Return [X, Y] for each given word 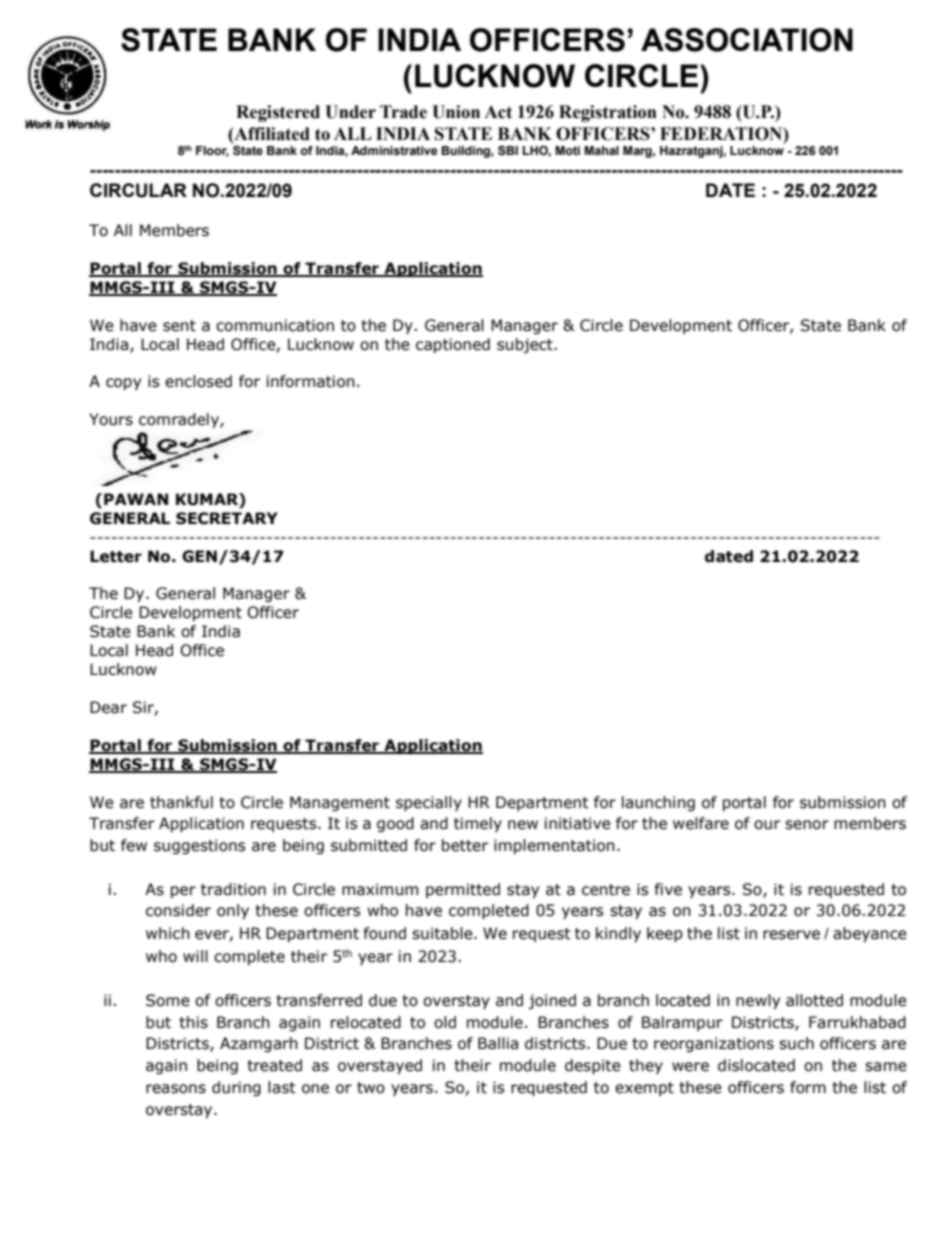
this [193, 1022]
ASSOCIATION [747, 40]
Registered [278, 113]
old [445, 1022]
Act [498, 112]
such [796, 1043]
